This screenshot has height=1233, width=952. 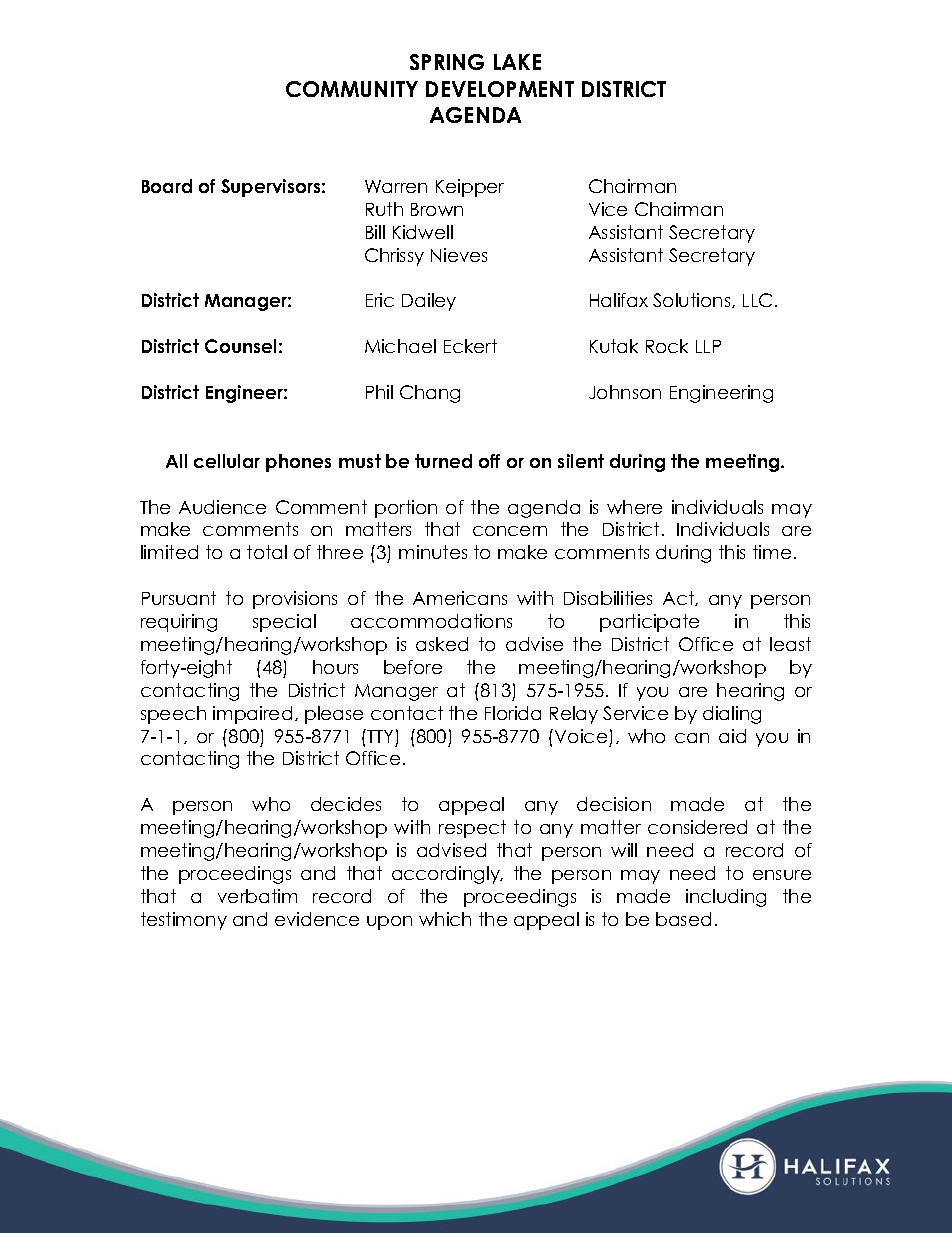 What do you see at coordinates (443, 461) in the screenshot?
I see `turned` at bounding box center [443, 461].
